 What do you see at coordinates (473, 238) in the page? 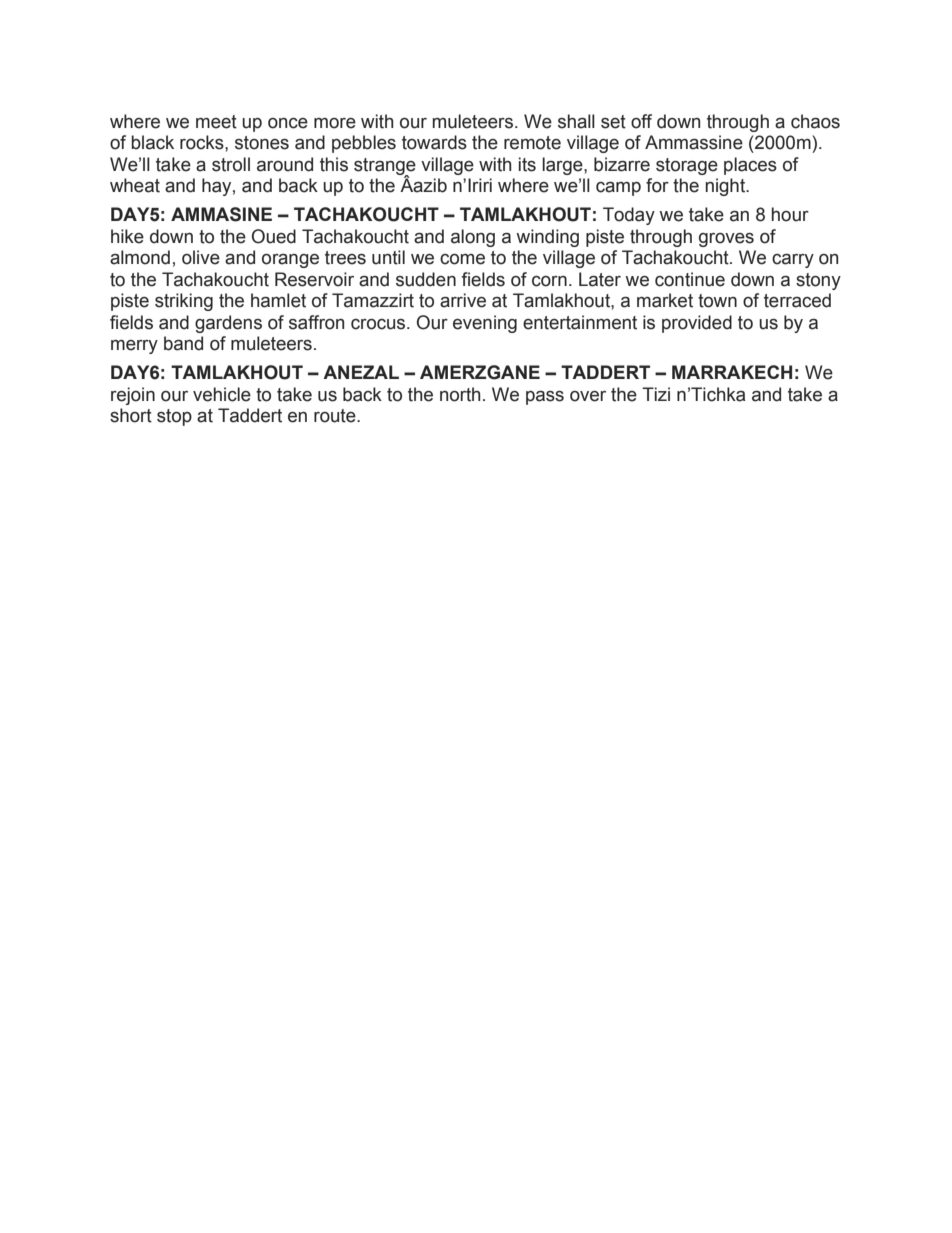
I see `along` at bounding box center [473, 238].
